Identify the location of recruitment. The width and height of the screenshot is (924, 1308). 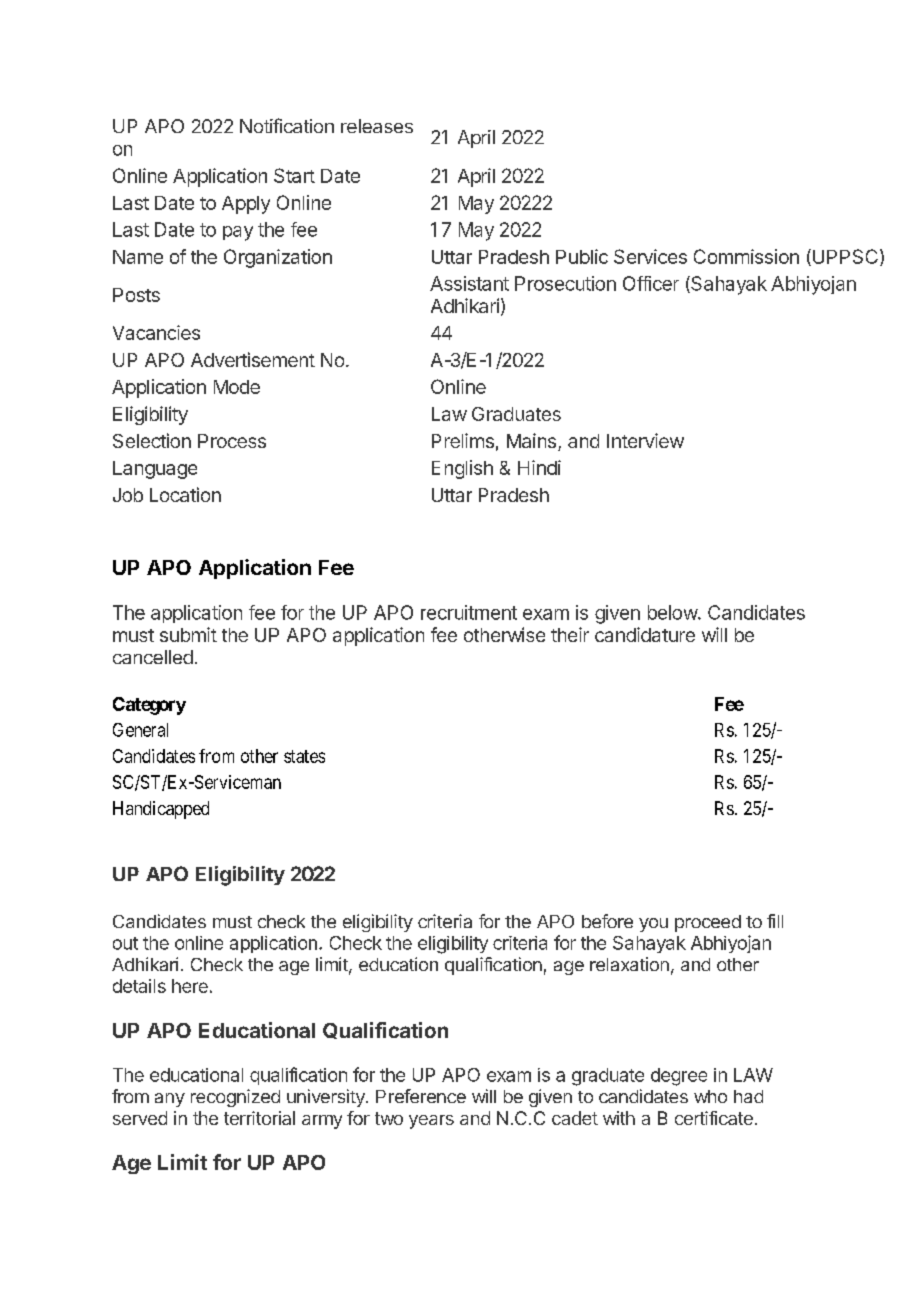
(469, 612).
